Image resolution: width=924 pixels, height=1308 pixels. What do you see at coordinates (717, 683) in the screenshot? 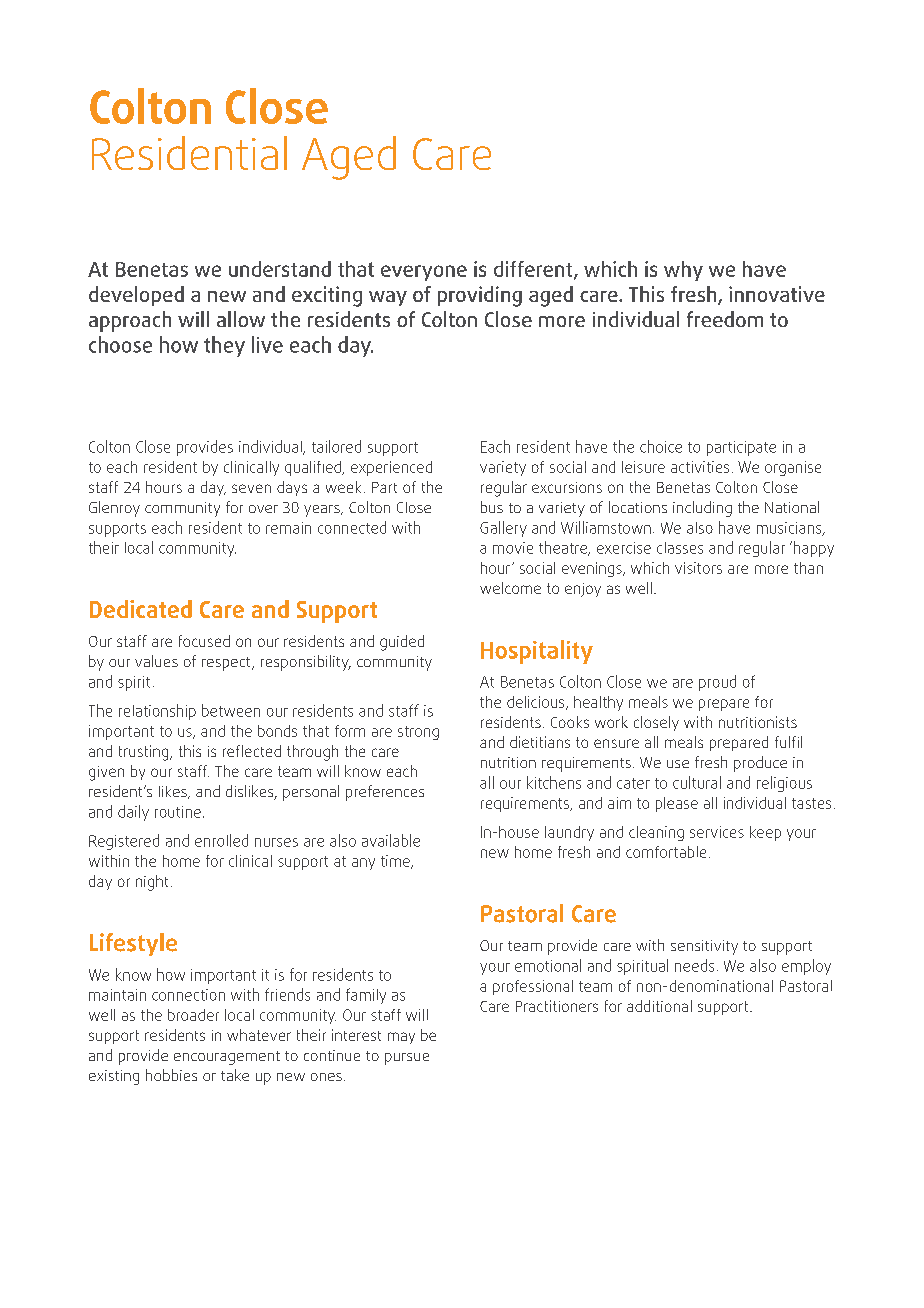
I see `proud` at bounding box center [717, 683].
